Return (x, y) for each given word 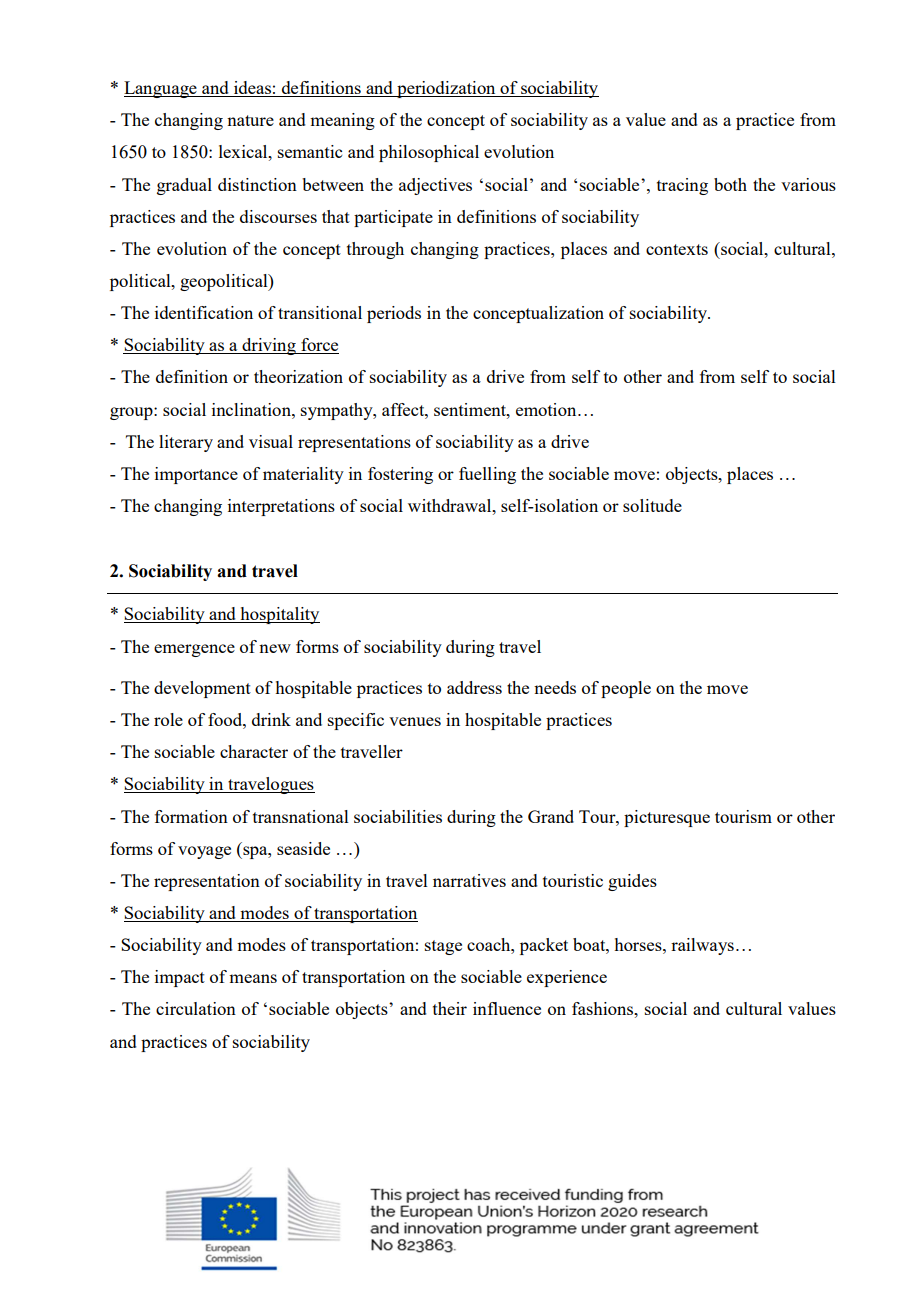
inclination (252, 409)
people (626, 689)
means (253, 978)
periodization (446, 89)
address (474, 687)
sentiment (471, 409)
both (730, 184)
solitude (652, 505)
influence (507, 1008)
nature (250, 120)
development (202, 689)
